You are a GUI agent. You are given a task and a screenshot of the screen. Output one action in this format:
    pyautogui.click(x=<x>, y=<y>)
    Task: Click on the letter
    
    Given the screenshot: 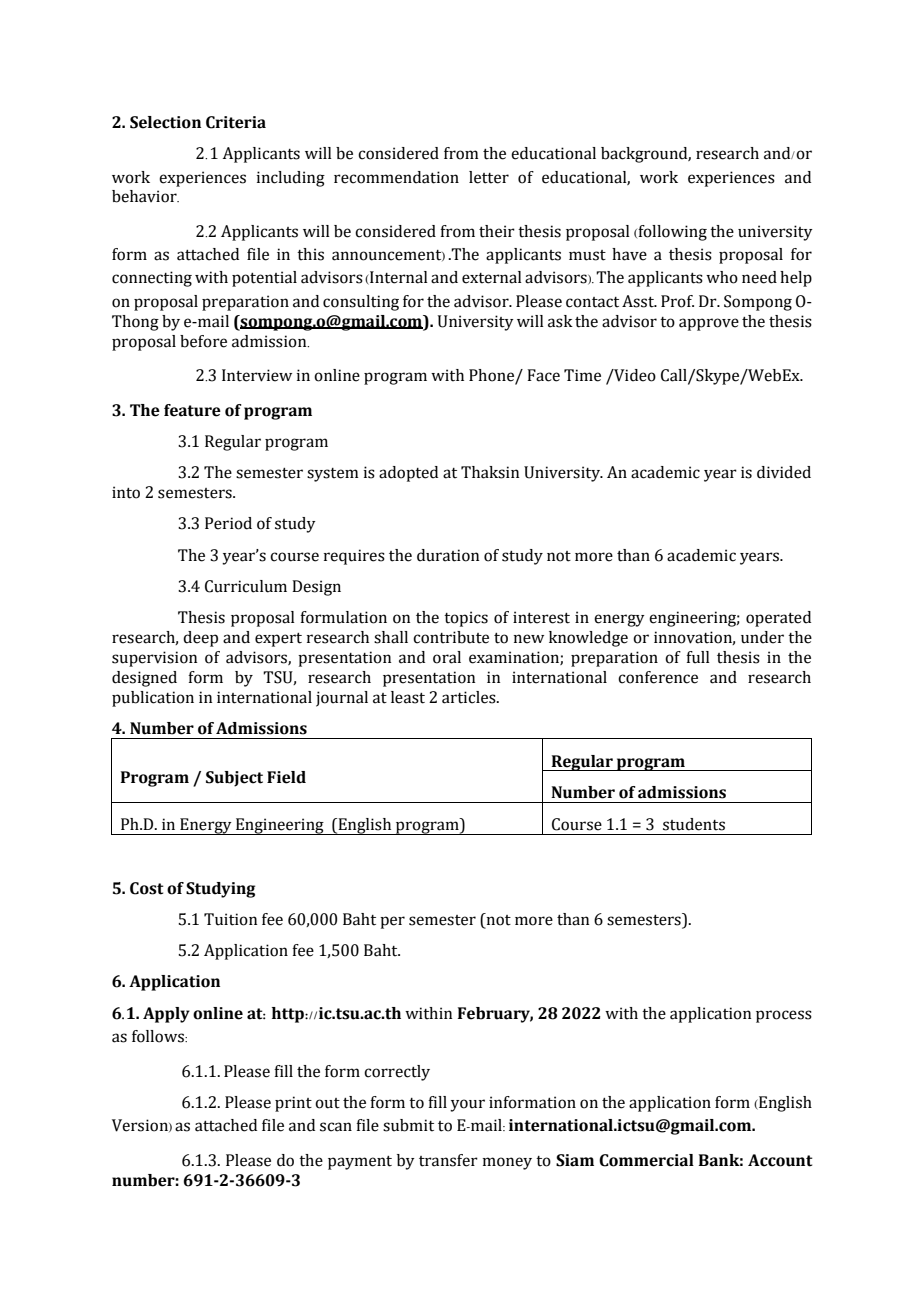 What is the action you would take?
    pyautogui.click(x=489, y=177)
